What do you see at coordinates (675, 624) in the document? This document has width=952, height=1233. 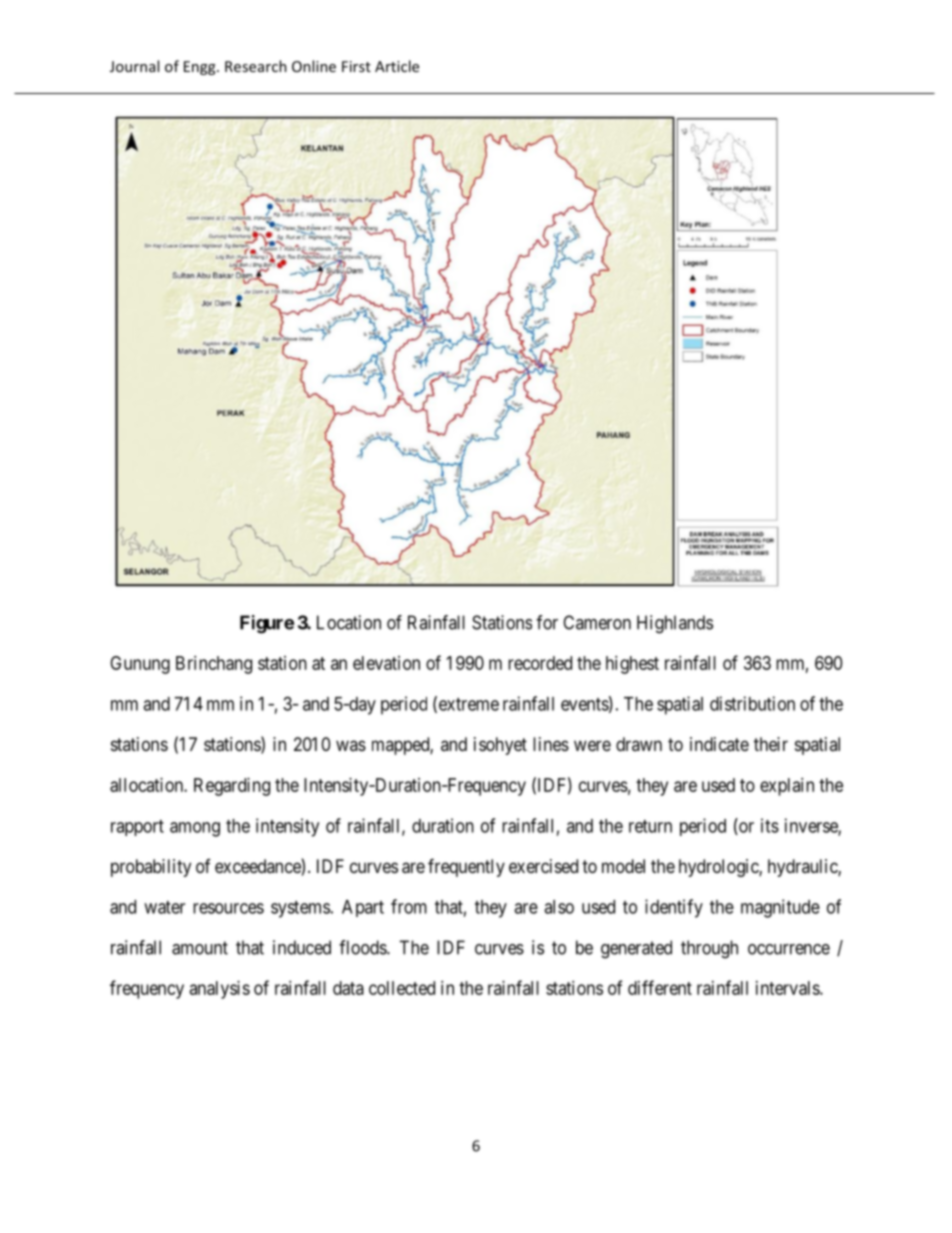 I see `Highlands` at bounding box center [675, 624].
